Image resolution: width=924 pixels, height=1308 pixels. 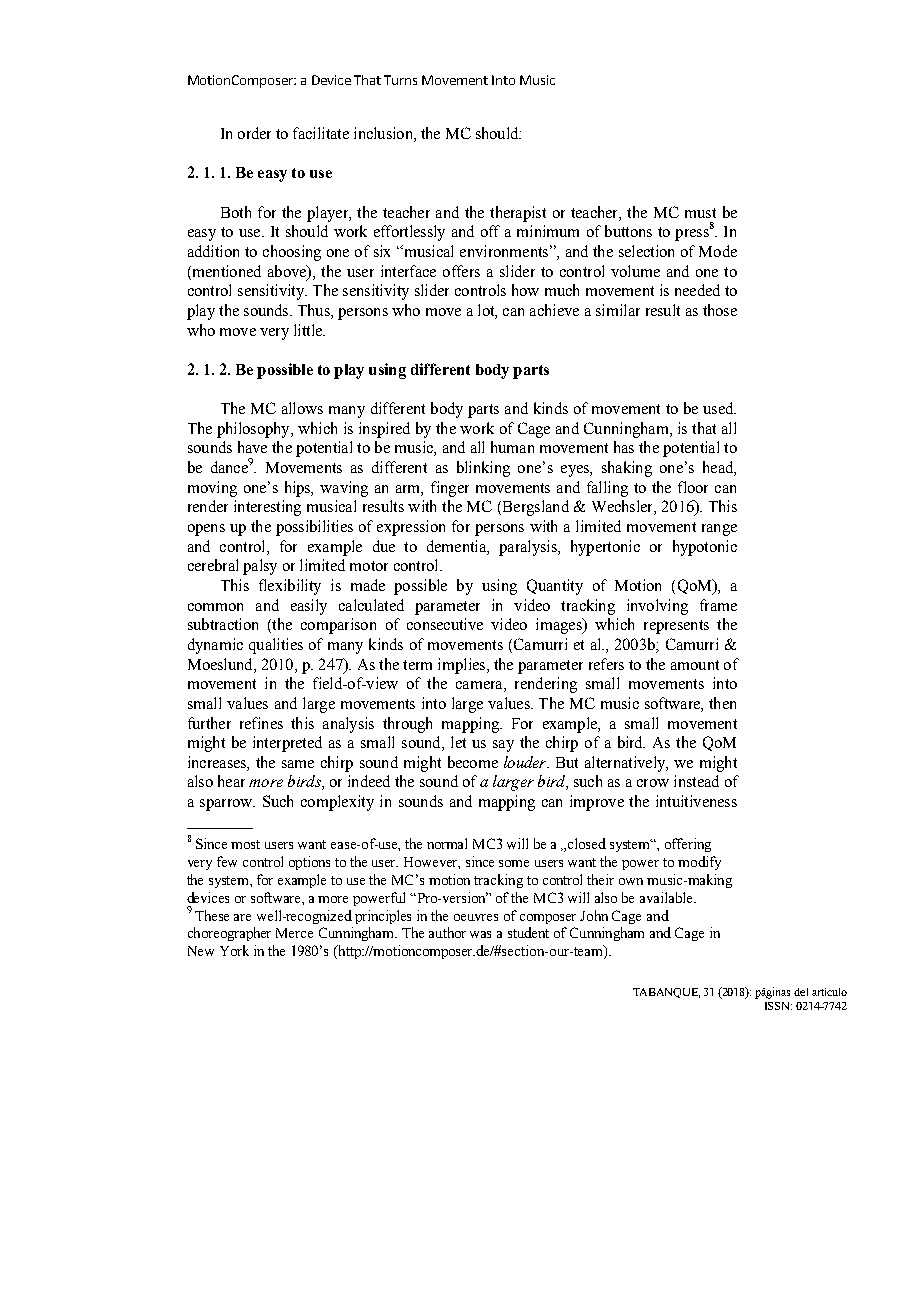 What do you see at coordinates (254, 133) in the page?
I see `order` at bounding box center [254, 133].
